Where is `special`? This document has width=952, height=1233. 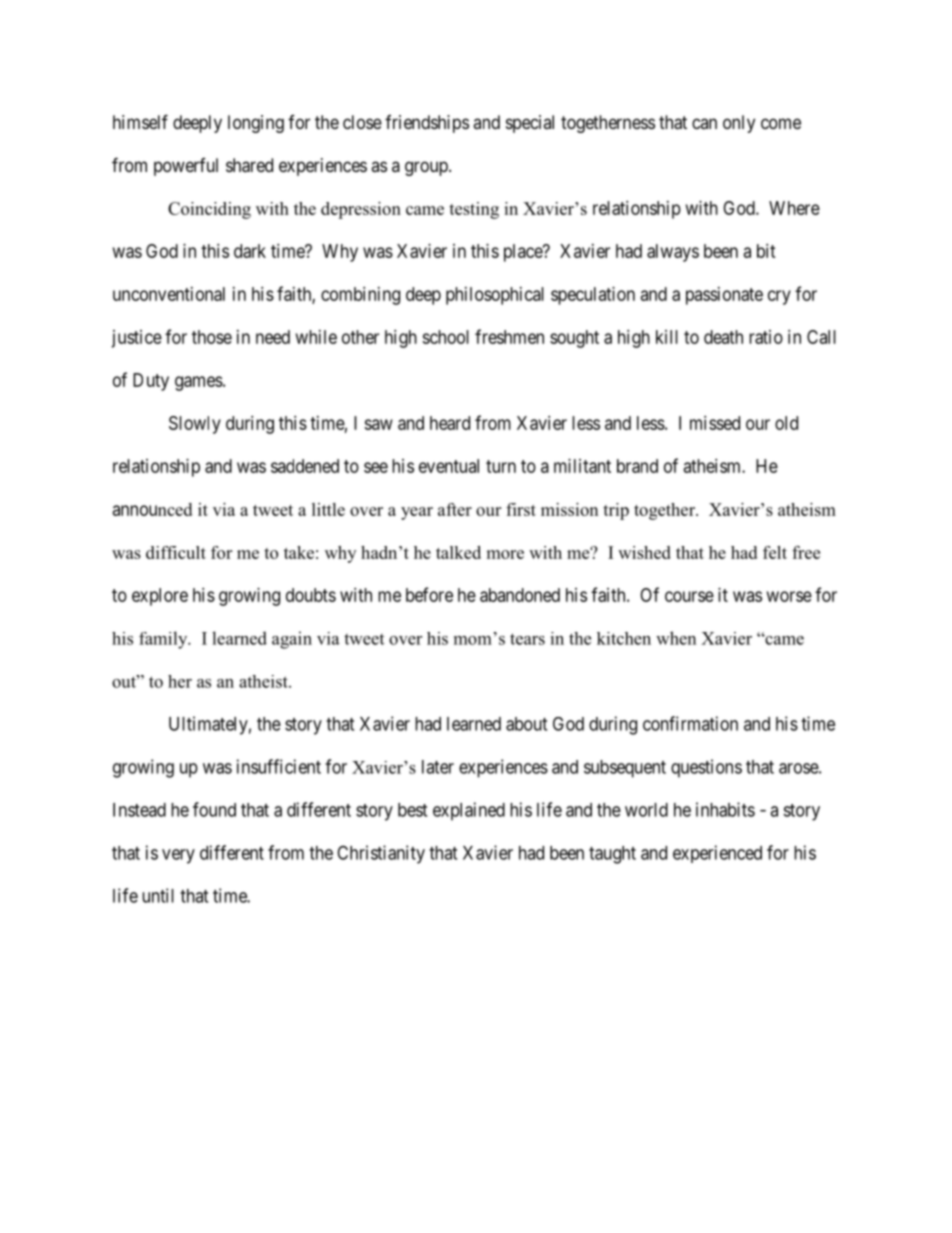
special is located at coordinates (530, 124).
